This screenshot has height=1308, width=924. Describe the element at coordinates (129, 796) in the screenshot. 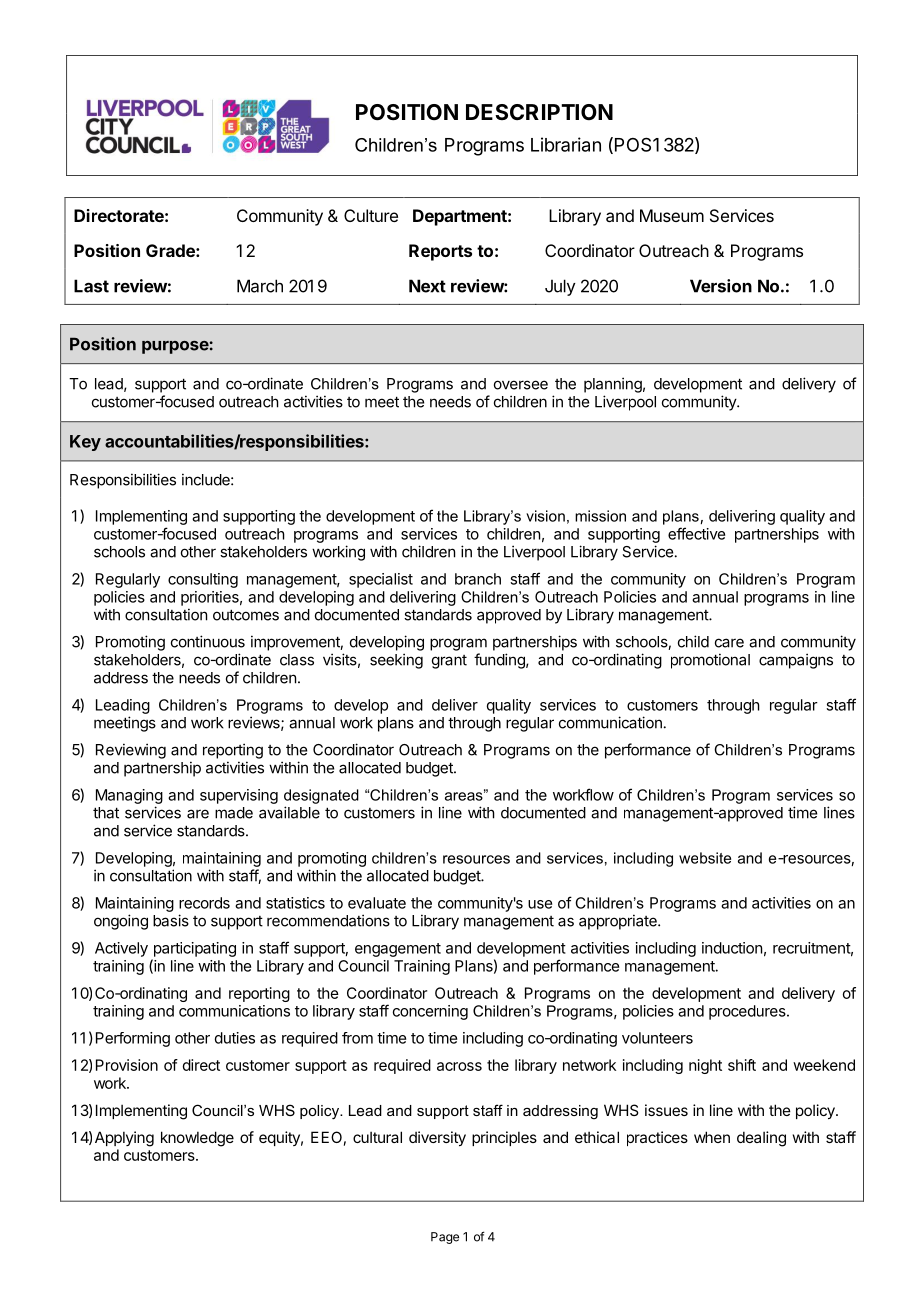

I see `Managing` at that location.
